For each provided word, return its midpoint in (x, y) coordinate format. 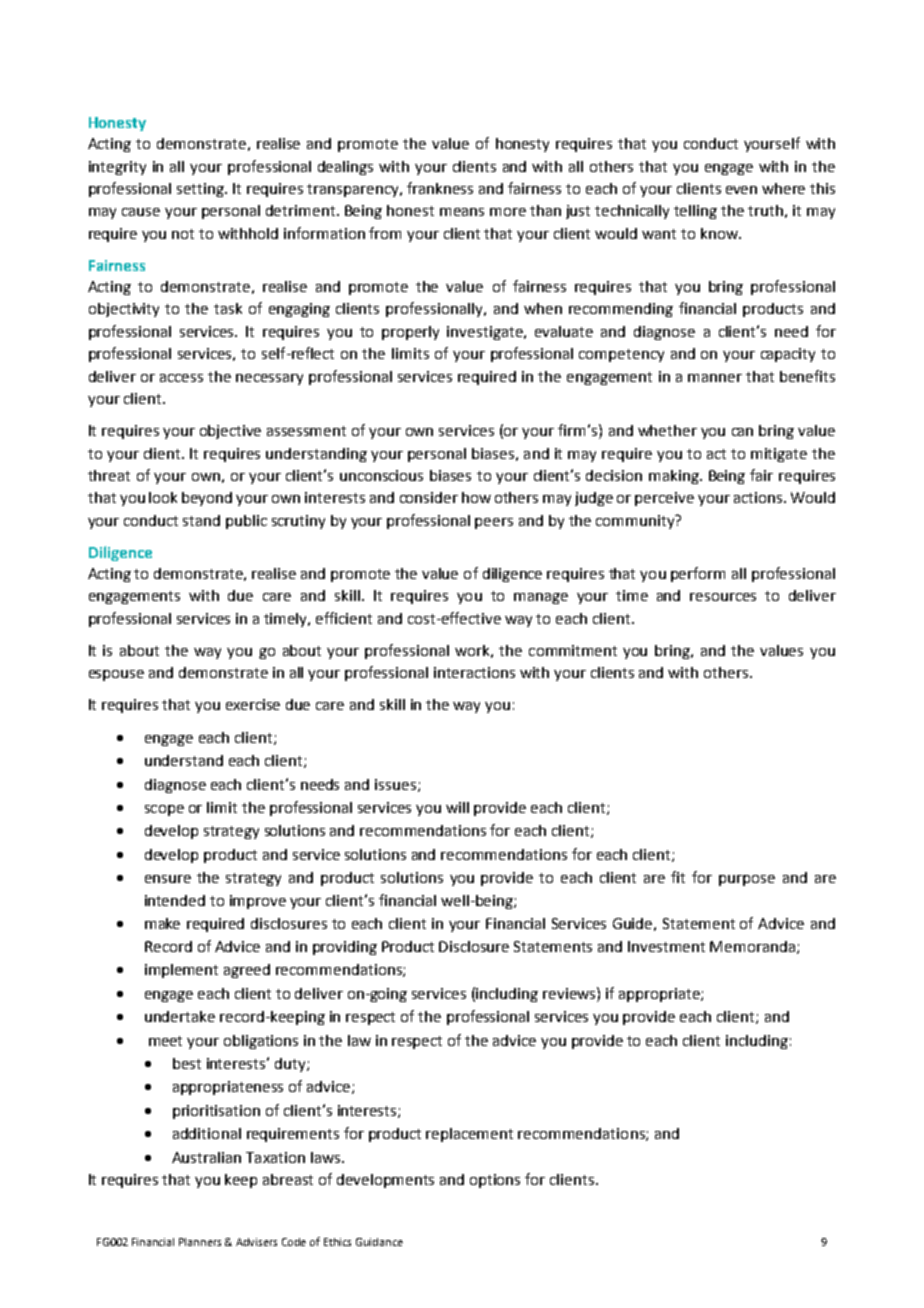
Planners (200, 1242)
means (462, 212)
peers (494, 523)
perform (698, 574)
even (741, 190)
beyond (207, 499)
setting (202, 190)
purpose (747, 880)
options (495, 1181)
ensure (168, 879)
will (457, 807)
